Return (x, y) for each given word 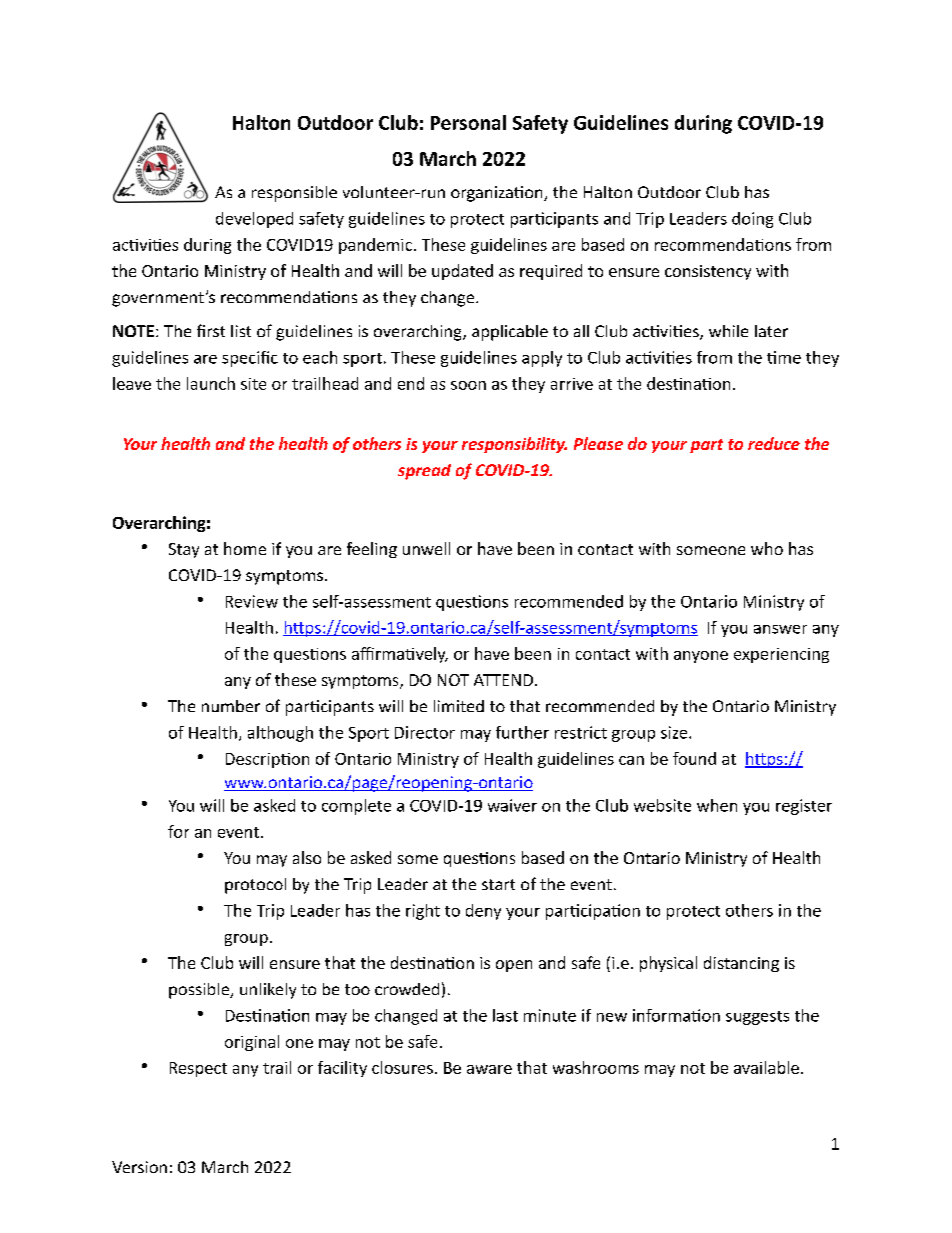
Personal (468, 122)
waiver (512, 805)
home (245, 548)
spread (424, 472)
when (717, 805)
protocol (255, 886)
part (706, 446)
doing (752, 220)
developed (254, 220)
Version (139, 1167)
